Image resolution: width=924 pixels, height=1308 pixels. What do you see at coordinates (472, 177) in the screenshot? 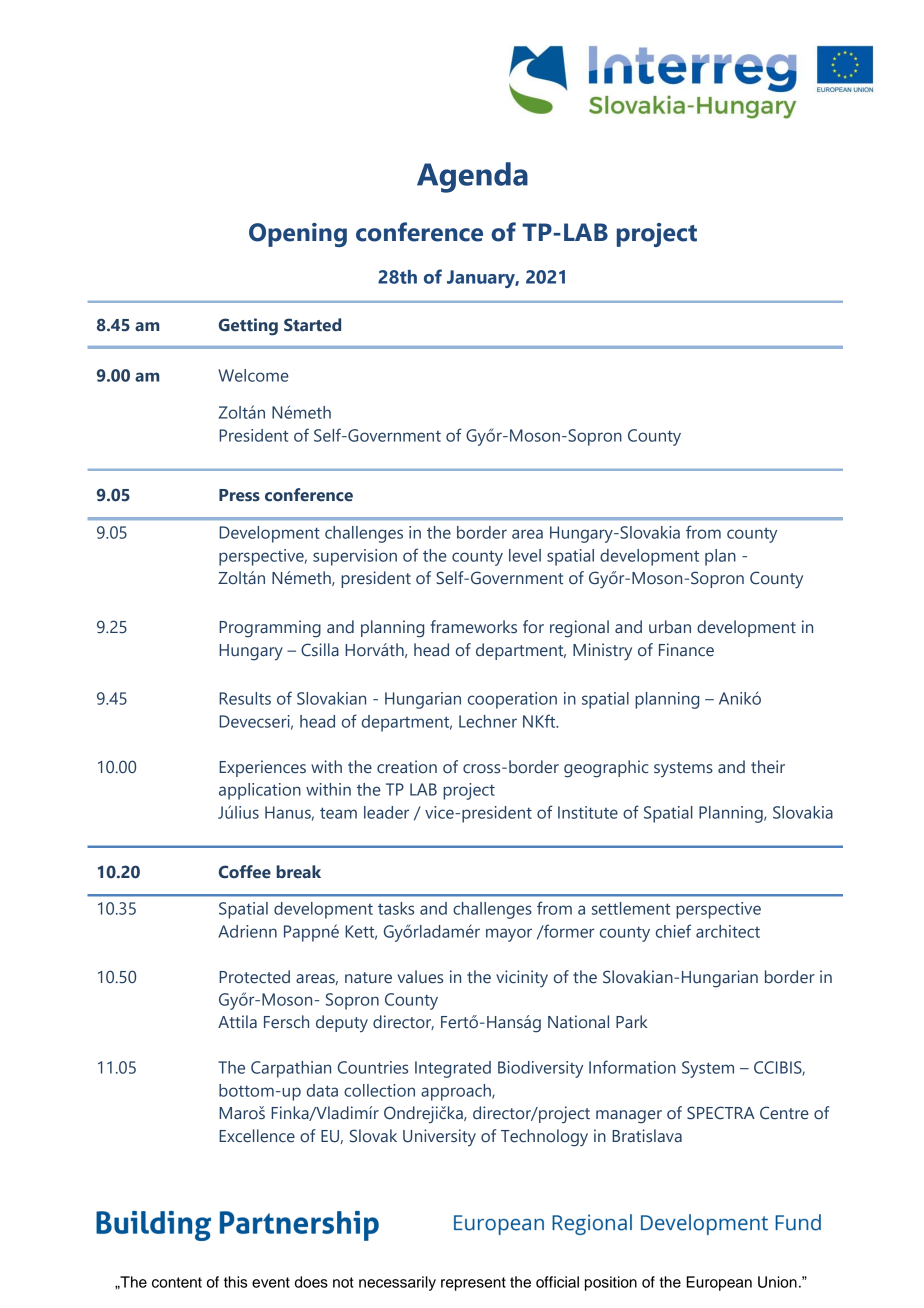
I see `Agenda` at bounding box center [472, 177].
